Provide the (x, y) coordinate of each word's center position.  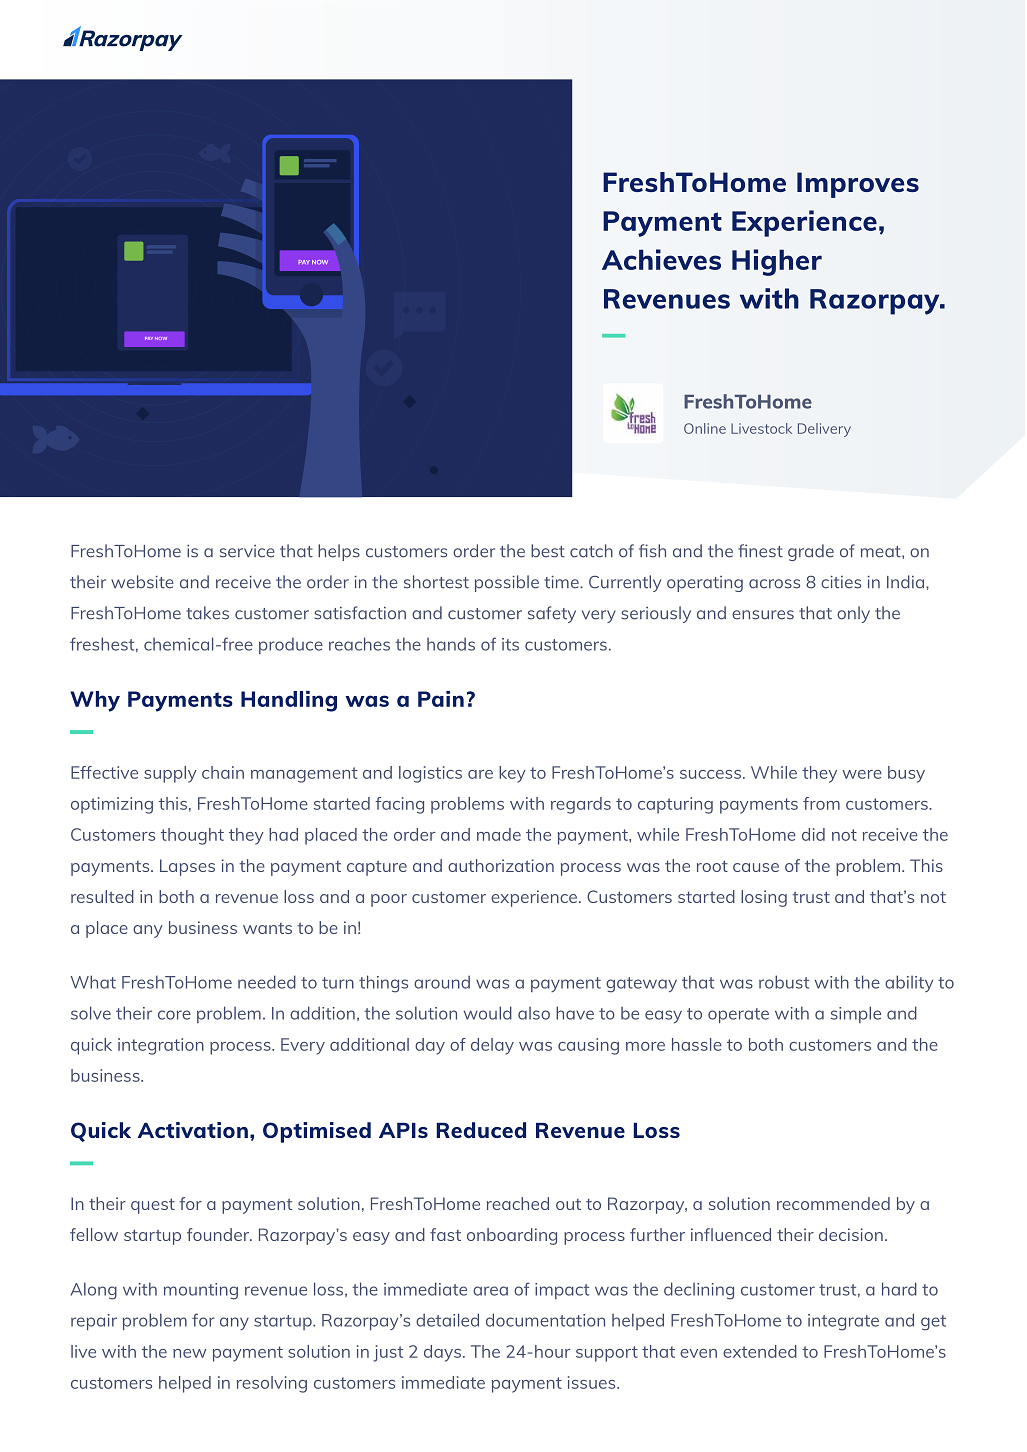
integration (161, 1046)
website (142, 582)
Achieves (661, 259)
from (821, 803)
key (512, 774)
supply (170, 774)
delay (492, 1046)
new (189, 1353)
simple (856, 1014)
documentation (545, 1320)
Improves (858, 185)
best (548, 551)
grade (811, 552)
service (247, 551)
